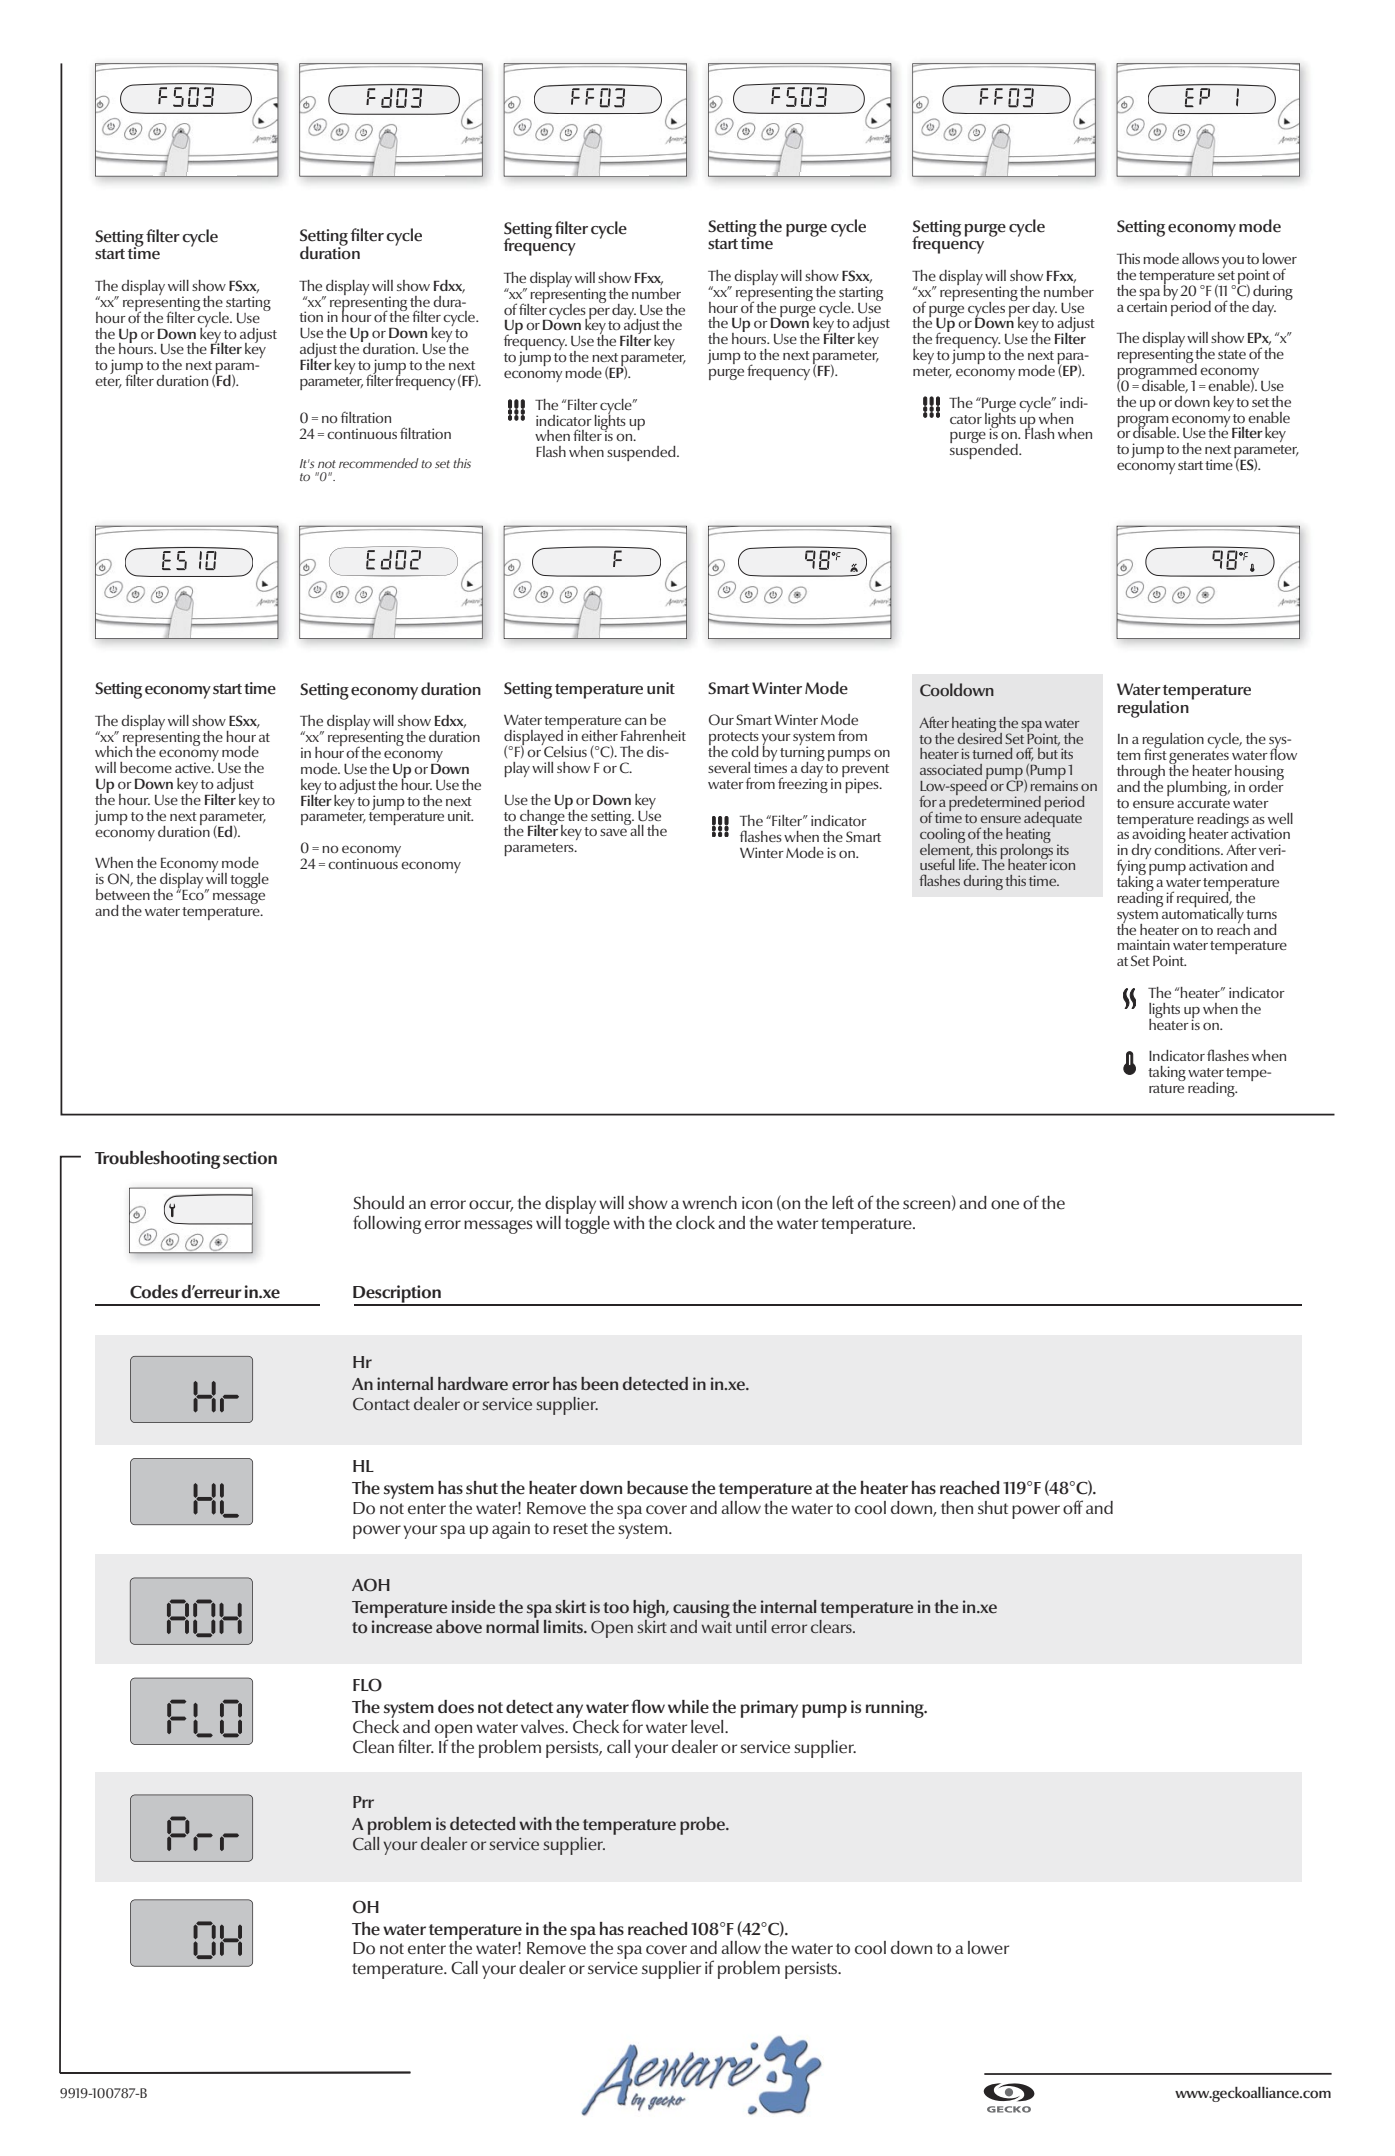 The width and height of the document is (1395, 2156). What do you see at coordinates (157, 1160) in the document?
I see `Troubleshooting` at bounding box center [157, 1160].
